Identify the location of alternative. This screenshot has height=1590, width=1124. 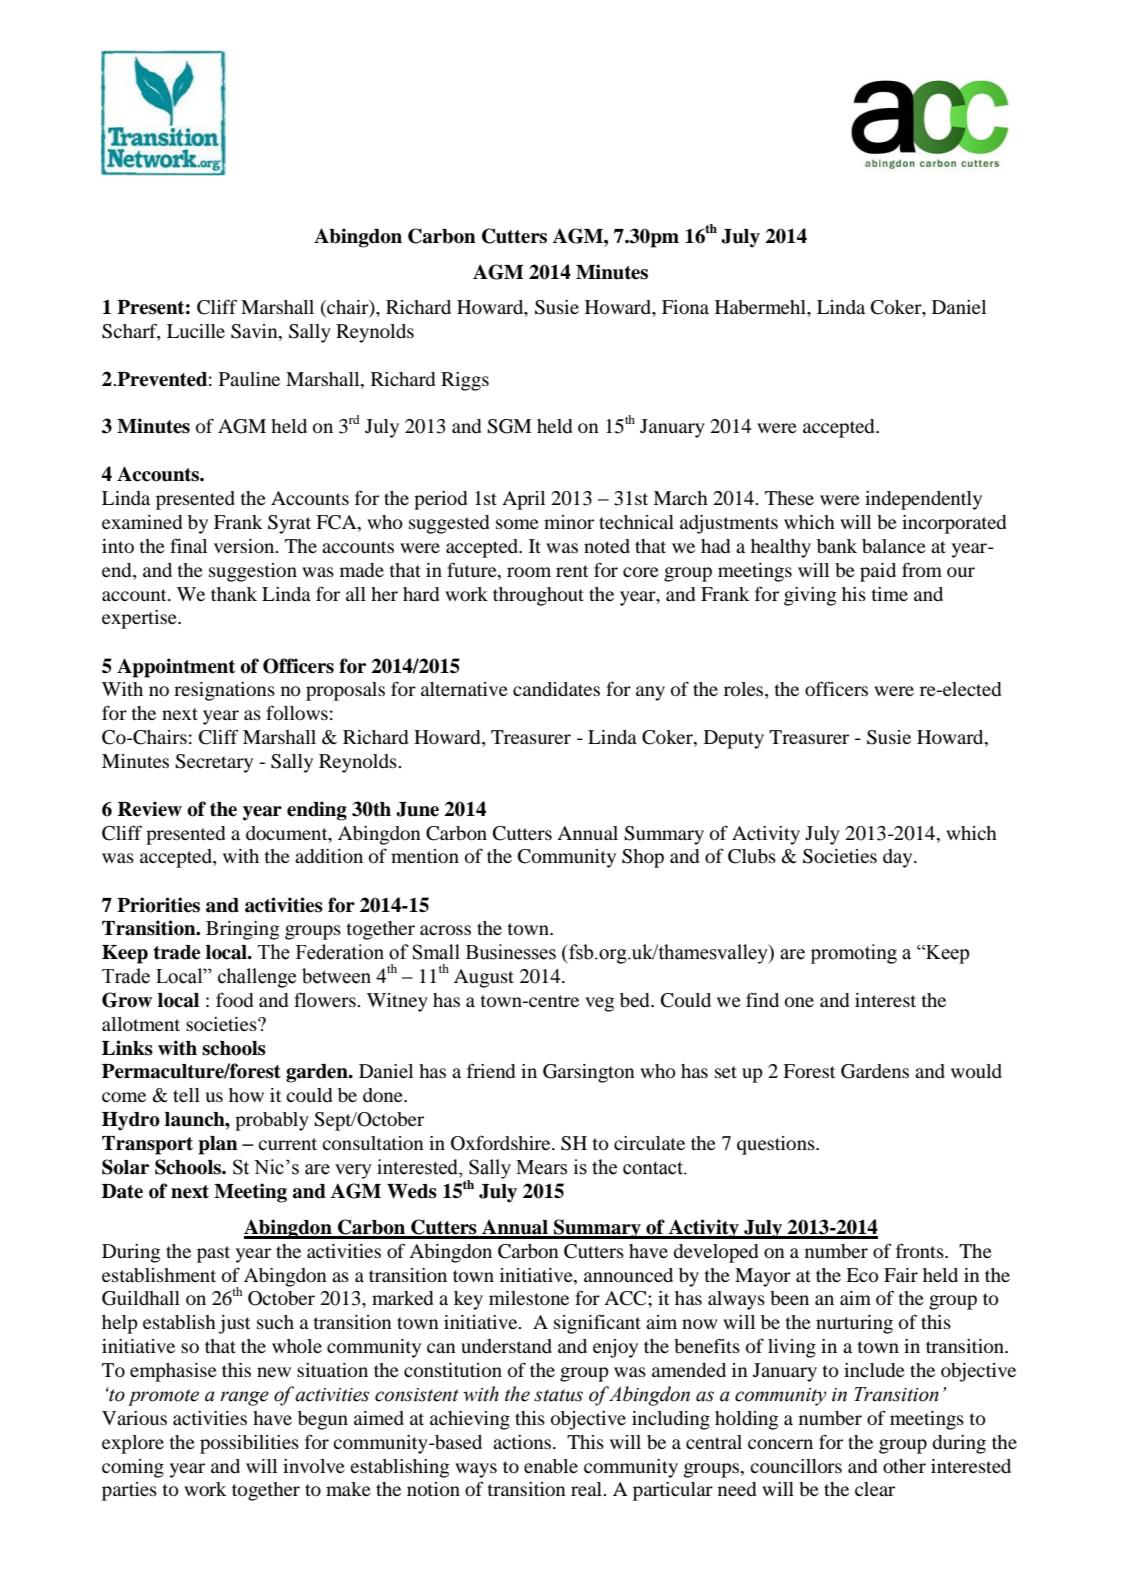
(464, 689).
